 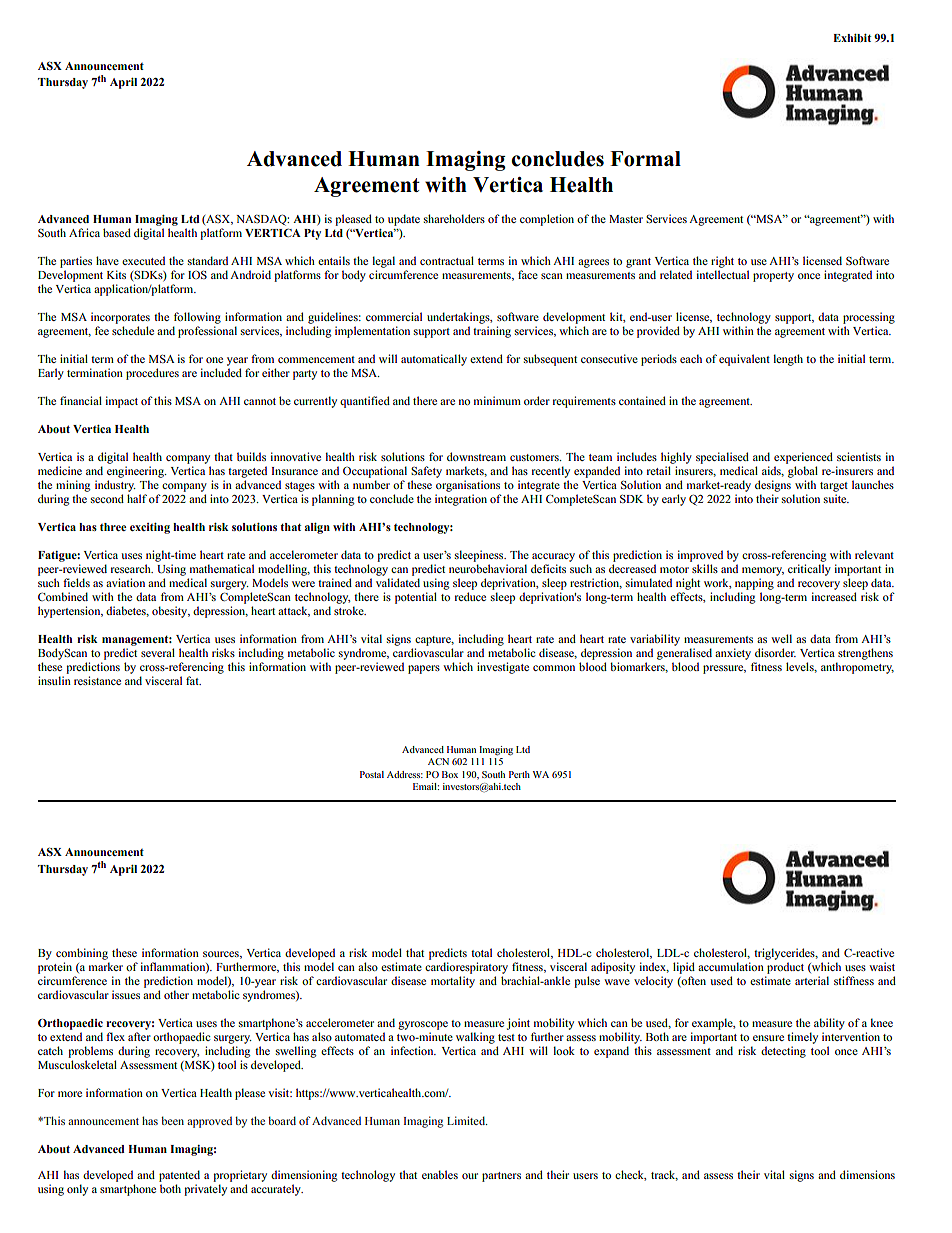 I want to click on patented, so click(x=179, y=1176).
